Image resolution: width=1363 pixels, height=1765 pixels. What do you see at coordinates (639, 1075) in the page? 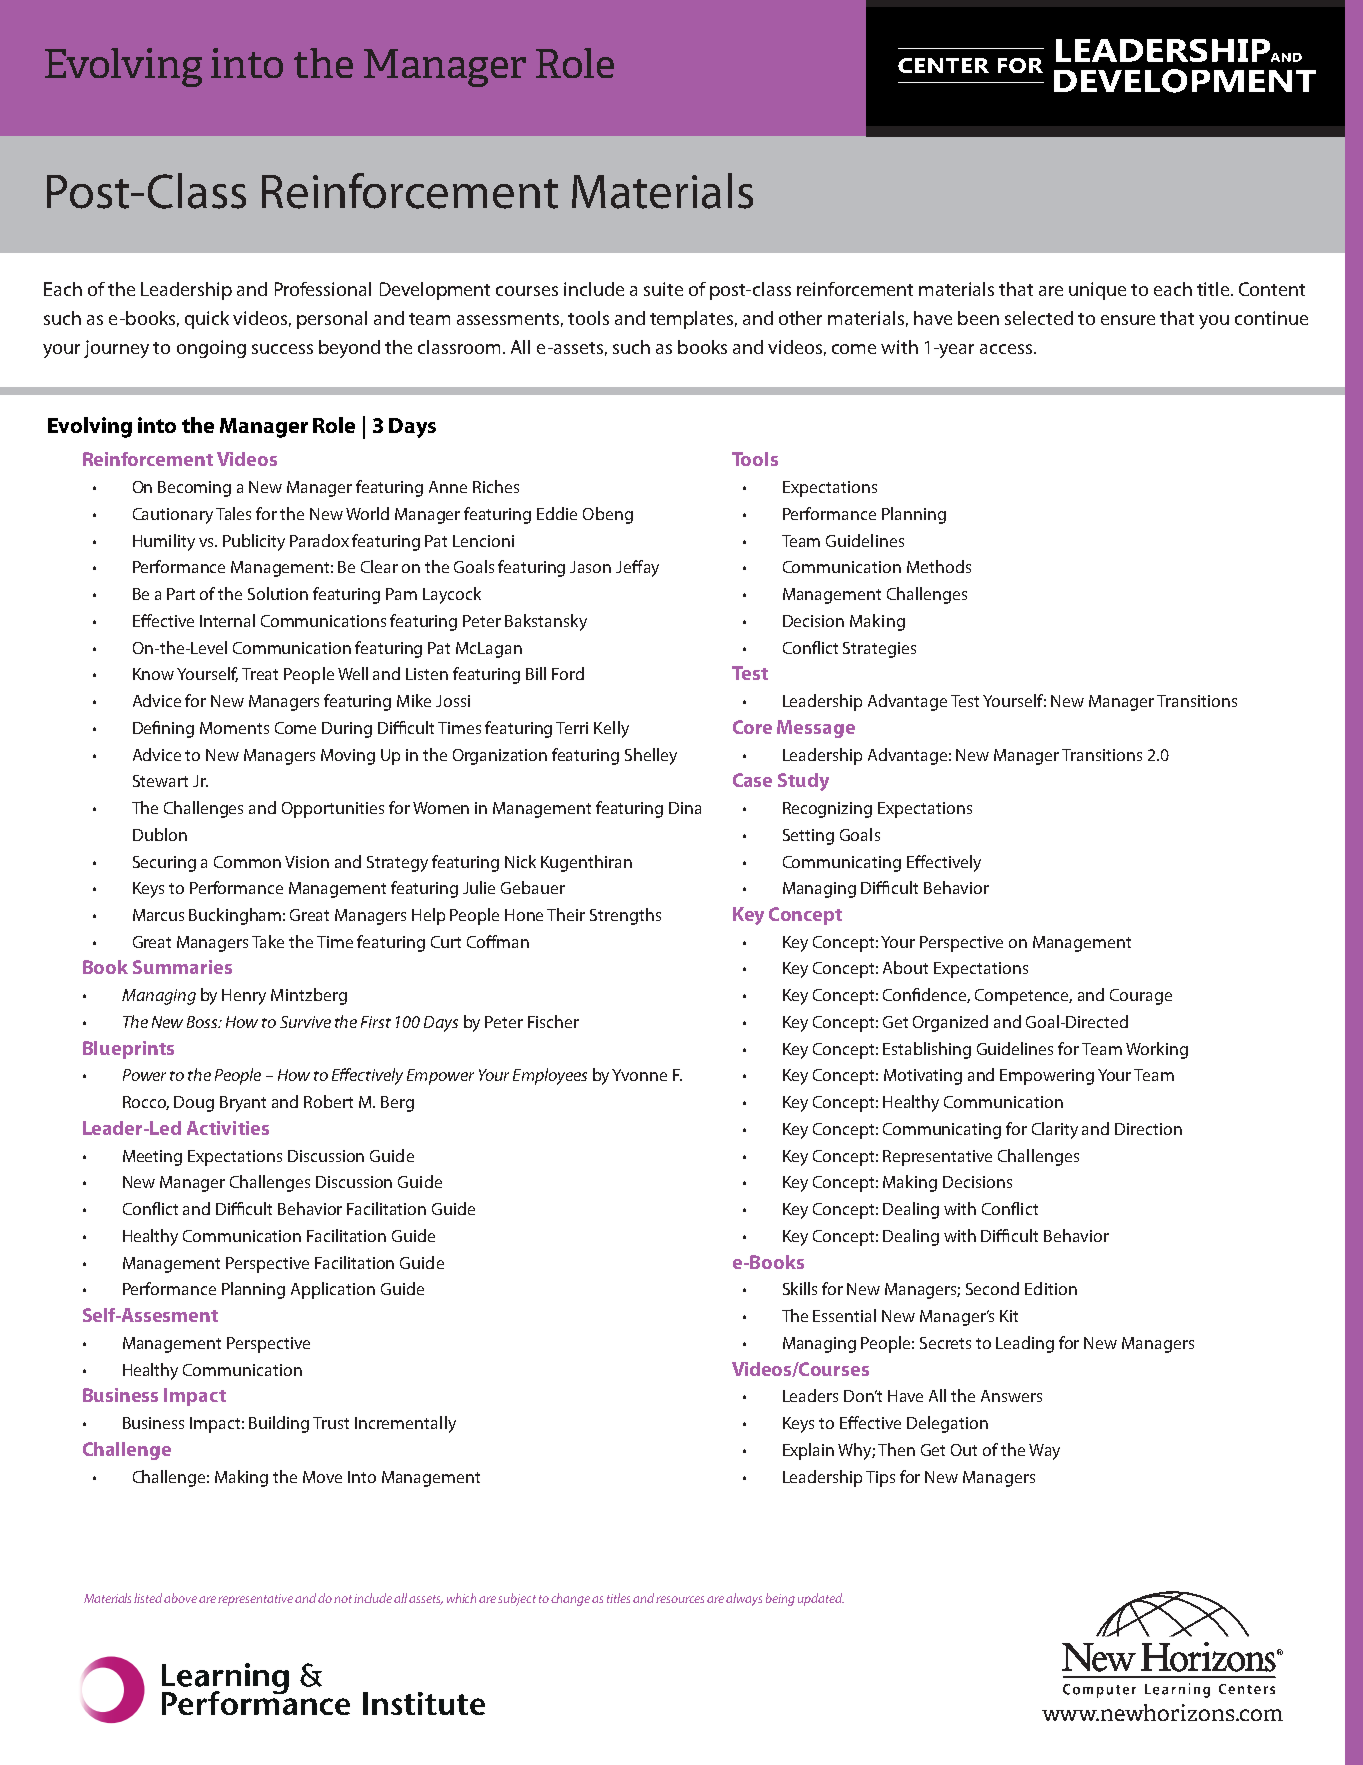
I see `Yvonne` at bounding box center [639, 1075].
